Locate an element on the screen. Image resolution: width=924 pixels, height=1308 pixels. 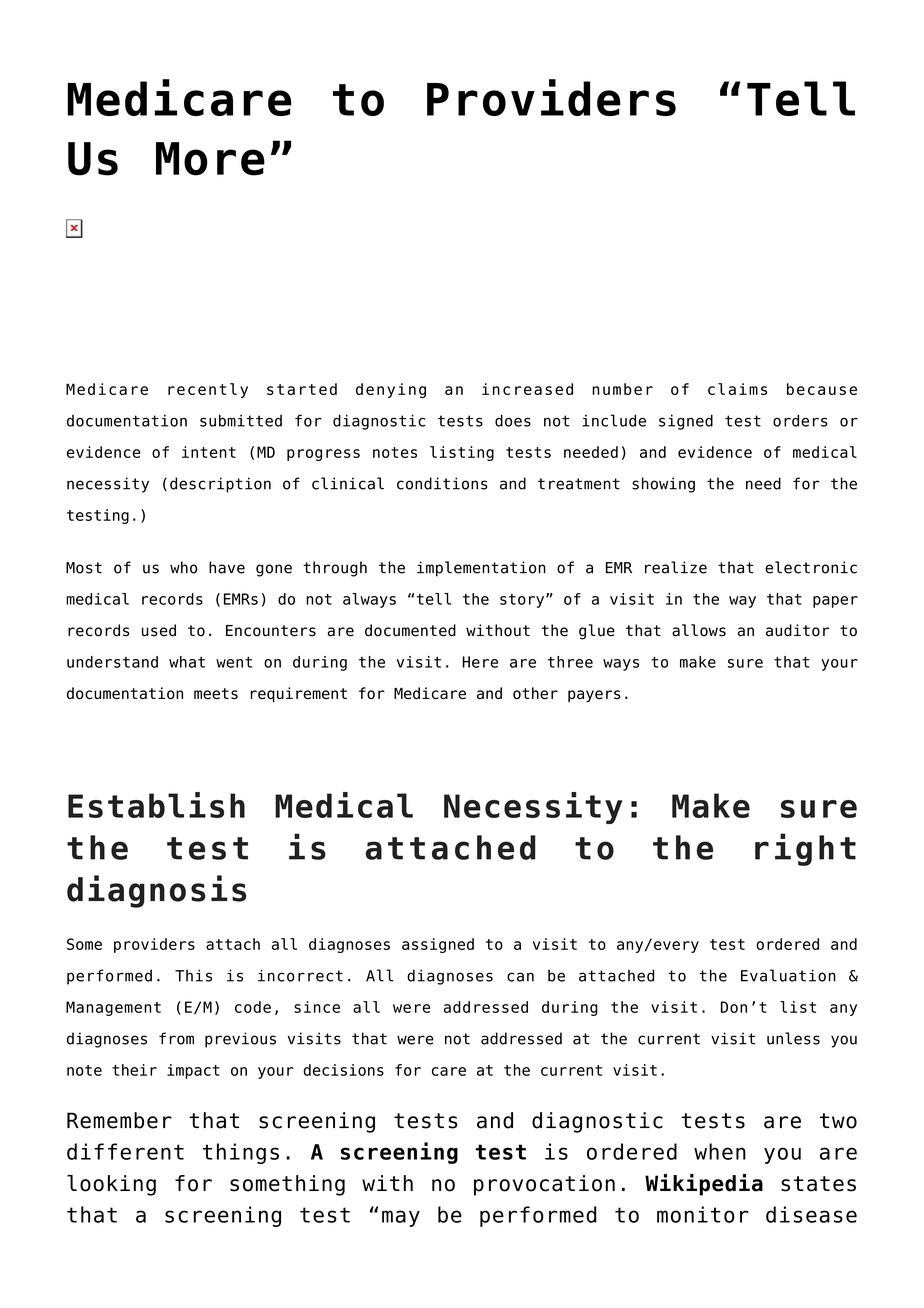
Wikipedia is located at coordinates (704, 1185).
